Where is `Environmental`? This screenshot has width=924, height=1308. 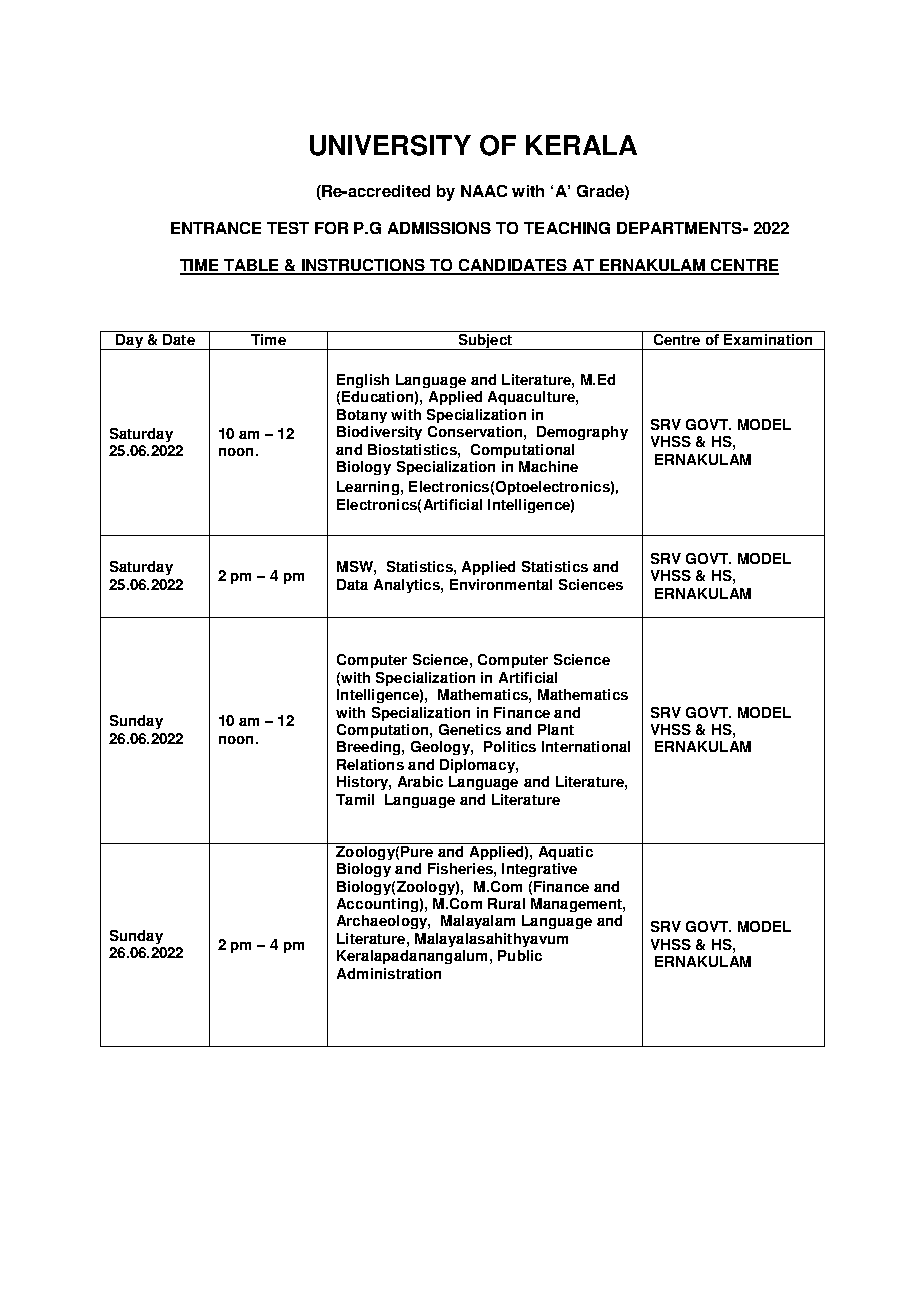 Environmental is located at coordinates (501, 584).
